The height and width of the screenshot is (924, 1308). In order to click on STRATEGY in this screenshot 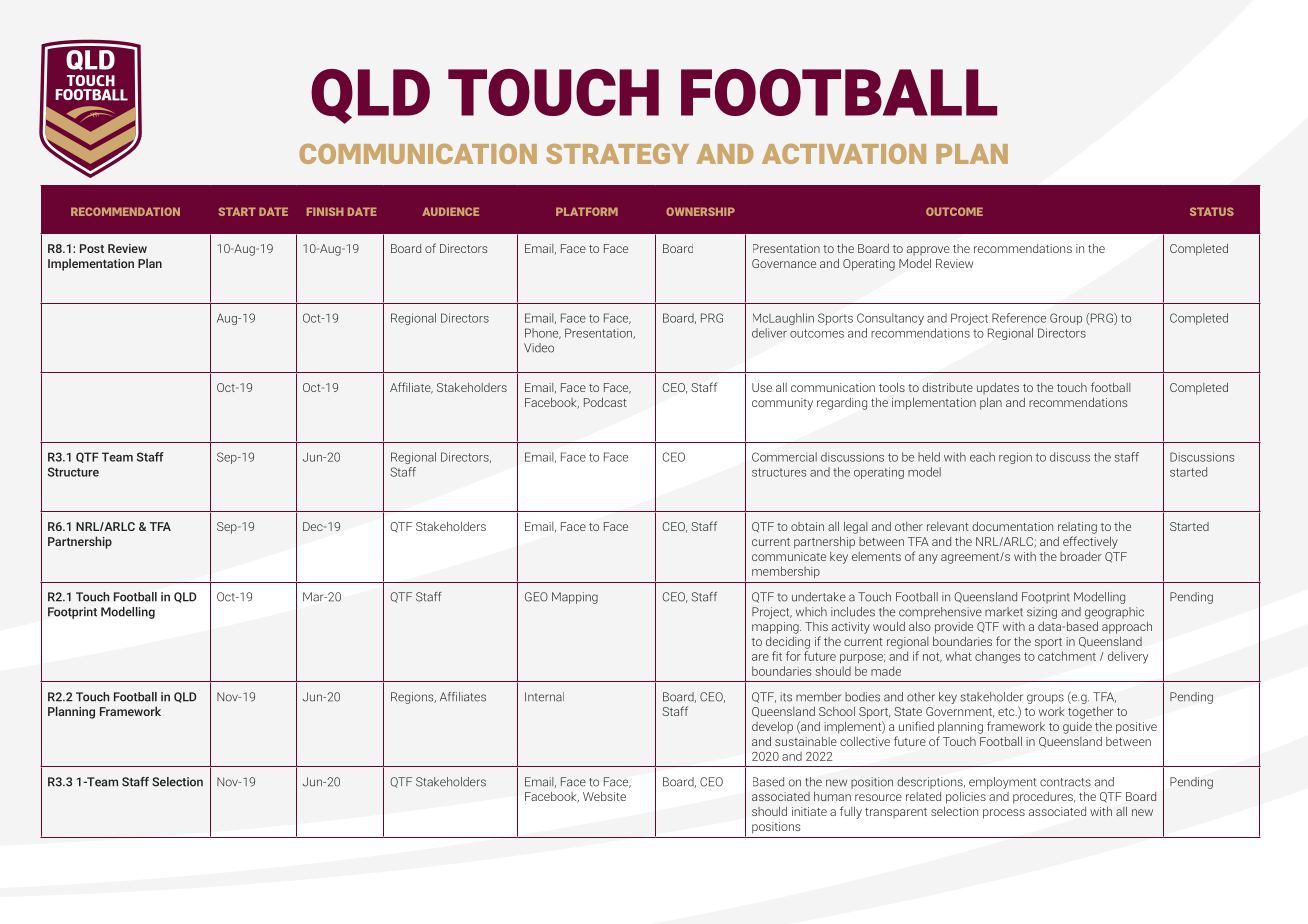, I will do `click(617, 154)`.
